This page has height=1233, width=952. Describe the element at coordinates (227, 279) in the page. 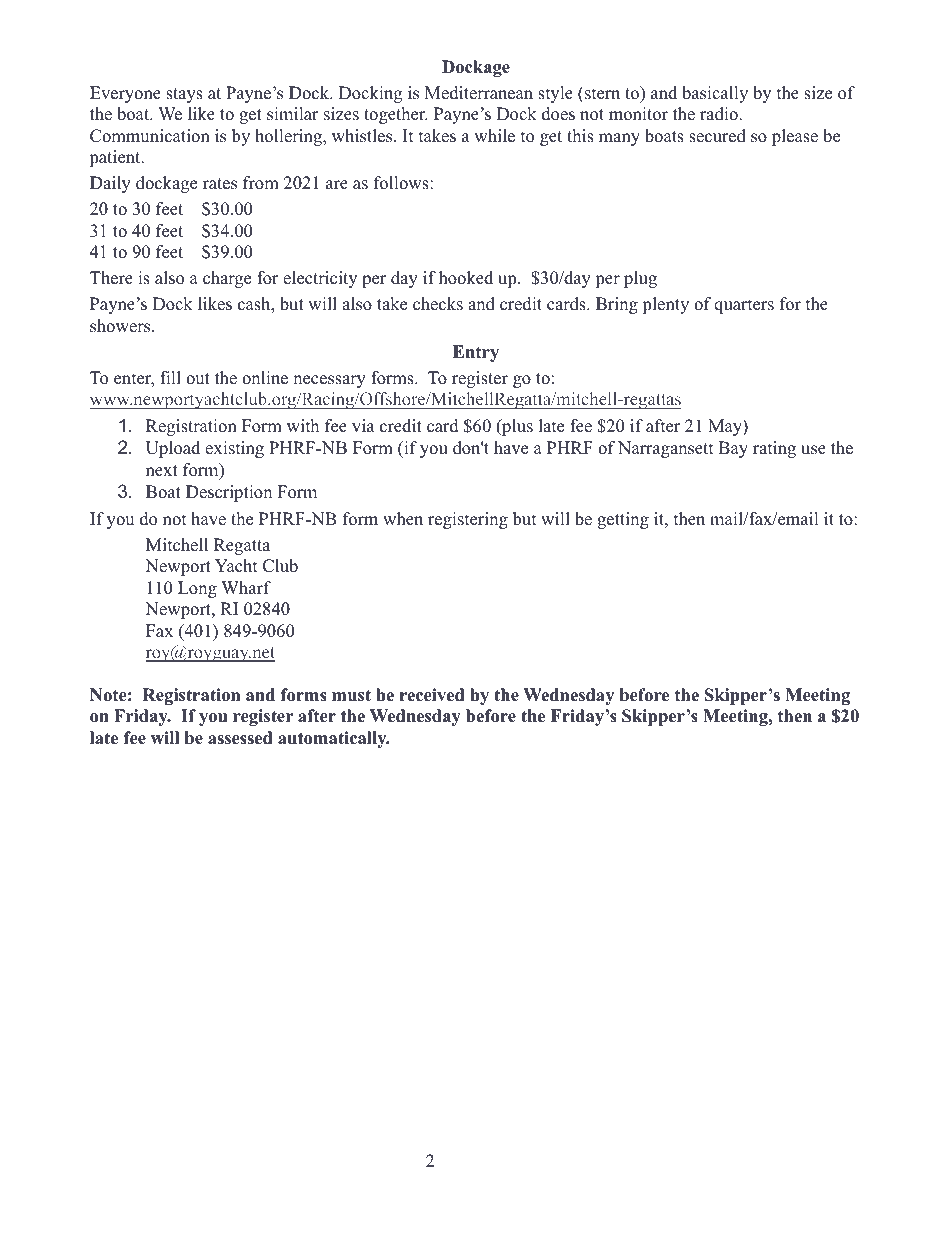

I see `charge` at that location.
